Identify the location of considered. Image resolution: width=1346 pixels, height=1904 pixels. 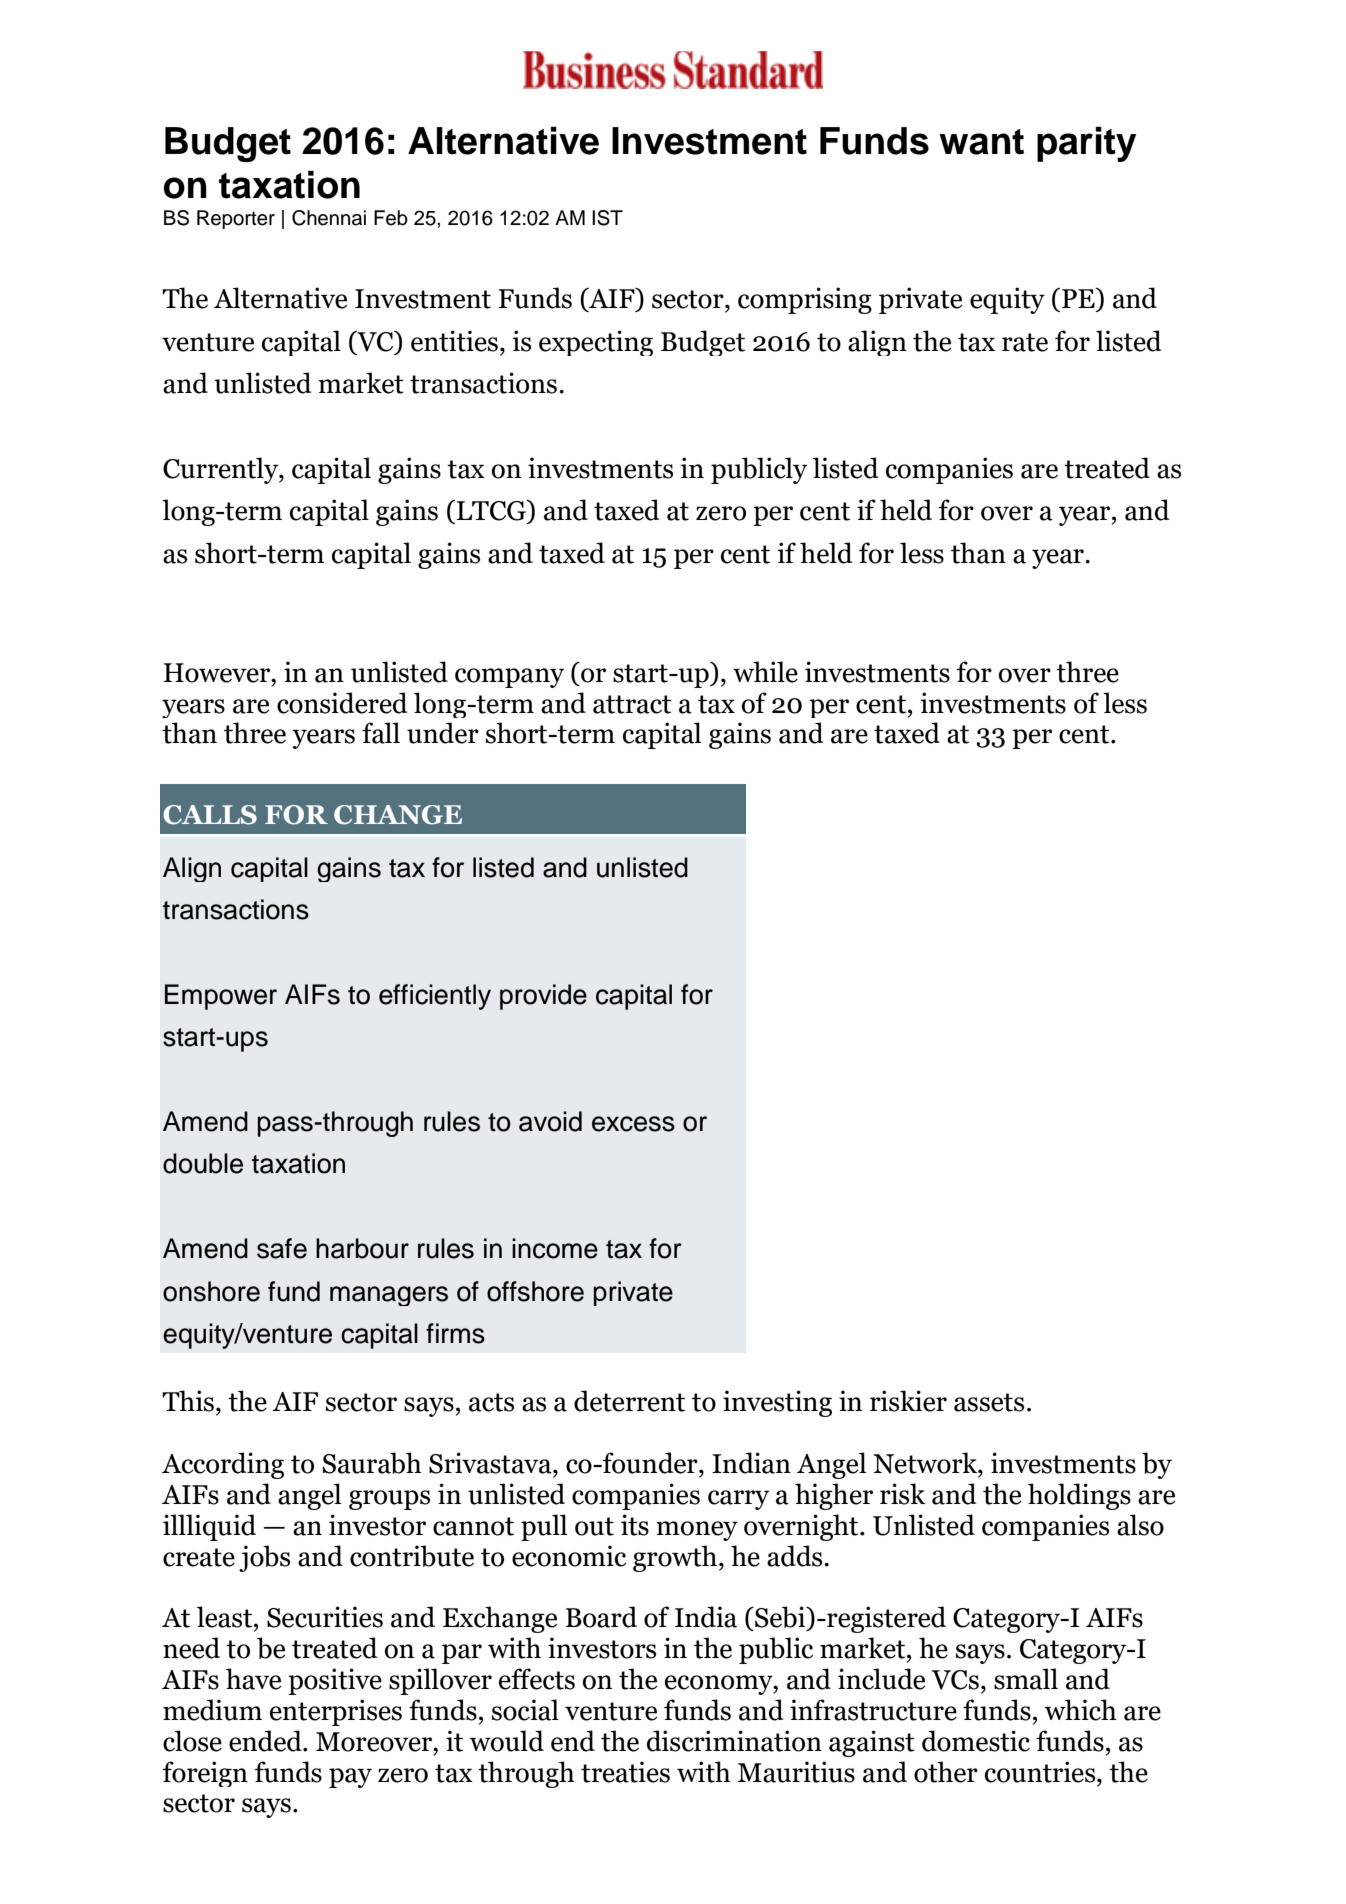
(342, 703).
